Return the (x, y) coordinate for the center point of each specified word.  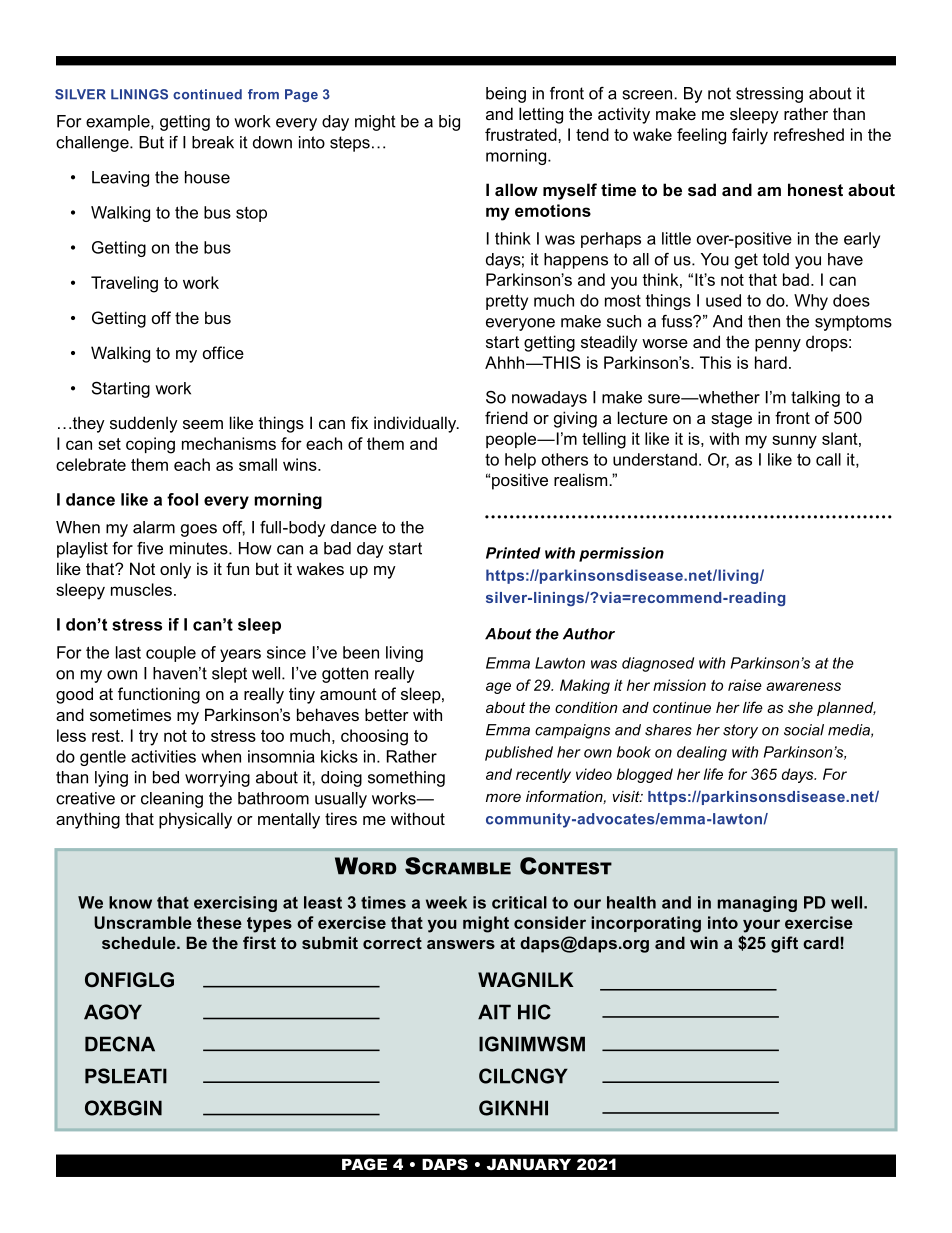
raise (745, 685)
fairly (750, 136)
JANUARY (529, 1164)
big (449, 123)
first (259, 942)
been (361, 652)
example (119, 123)
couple (171, 654)
